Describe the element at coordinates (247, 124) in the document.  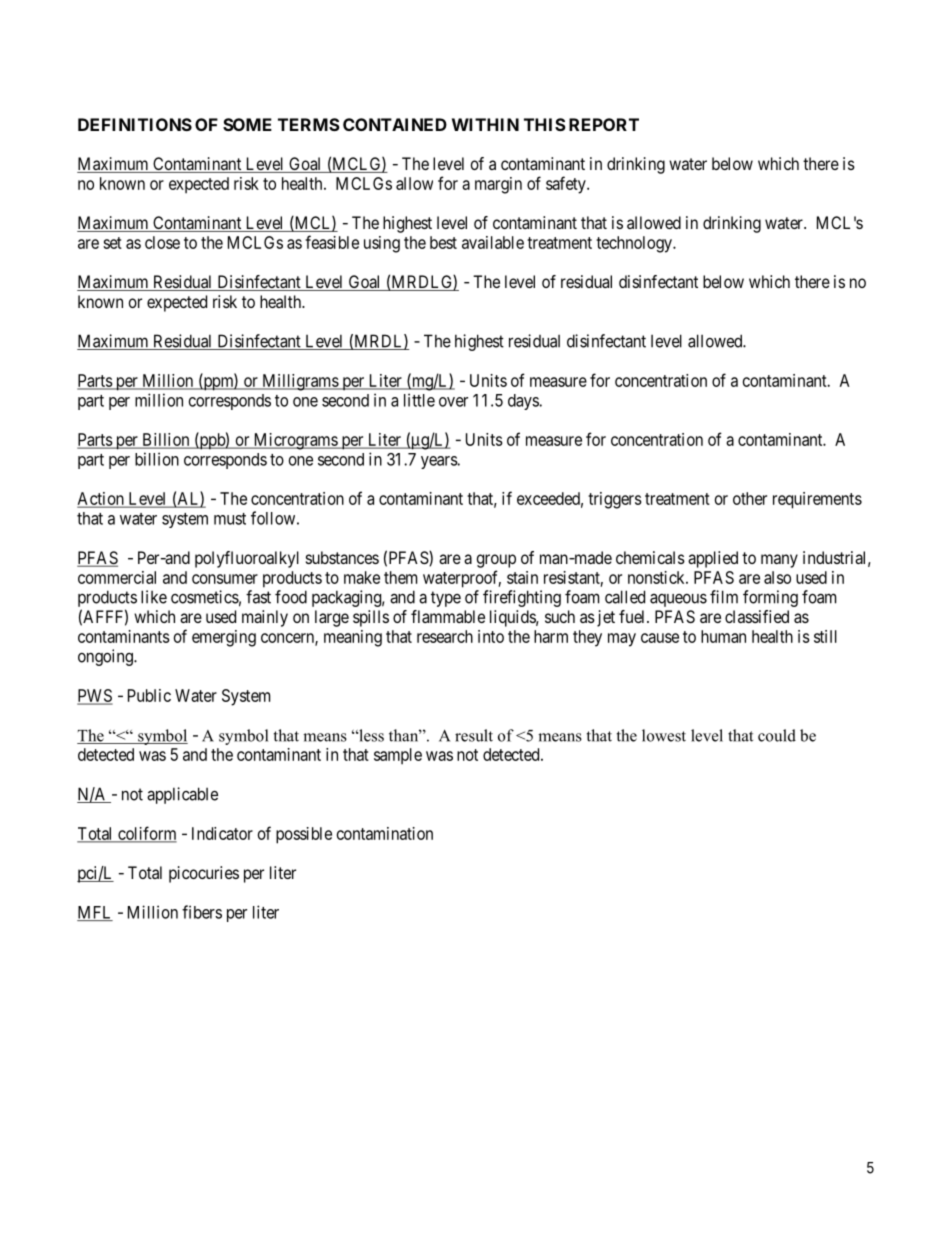
I see `SOME` at that location.
